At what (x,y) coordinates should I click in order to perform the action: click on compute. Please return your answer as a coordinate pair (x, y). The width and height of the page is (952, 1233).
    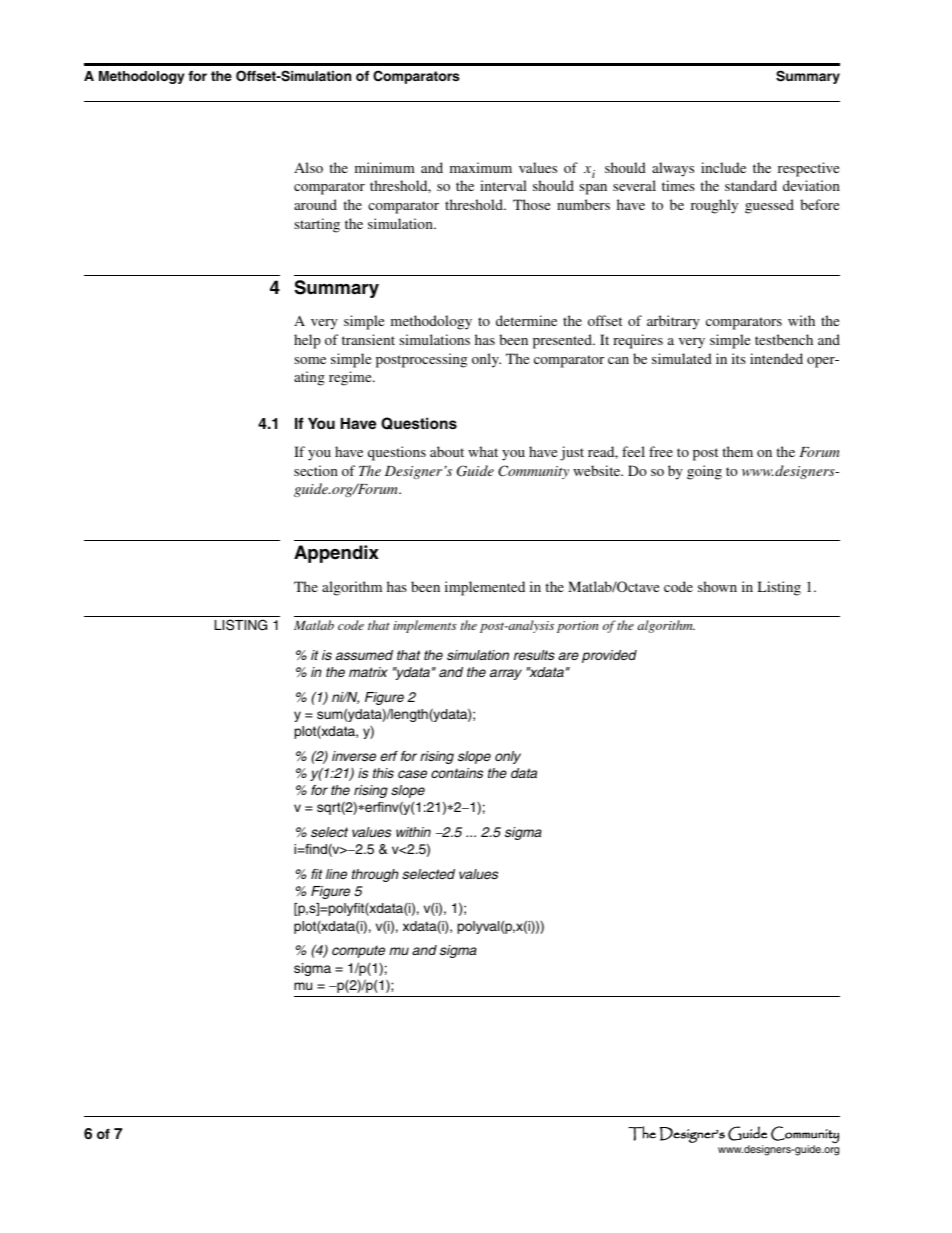
    Looking at the image, I should click on (358, 951).
